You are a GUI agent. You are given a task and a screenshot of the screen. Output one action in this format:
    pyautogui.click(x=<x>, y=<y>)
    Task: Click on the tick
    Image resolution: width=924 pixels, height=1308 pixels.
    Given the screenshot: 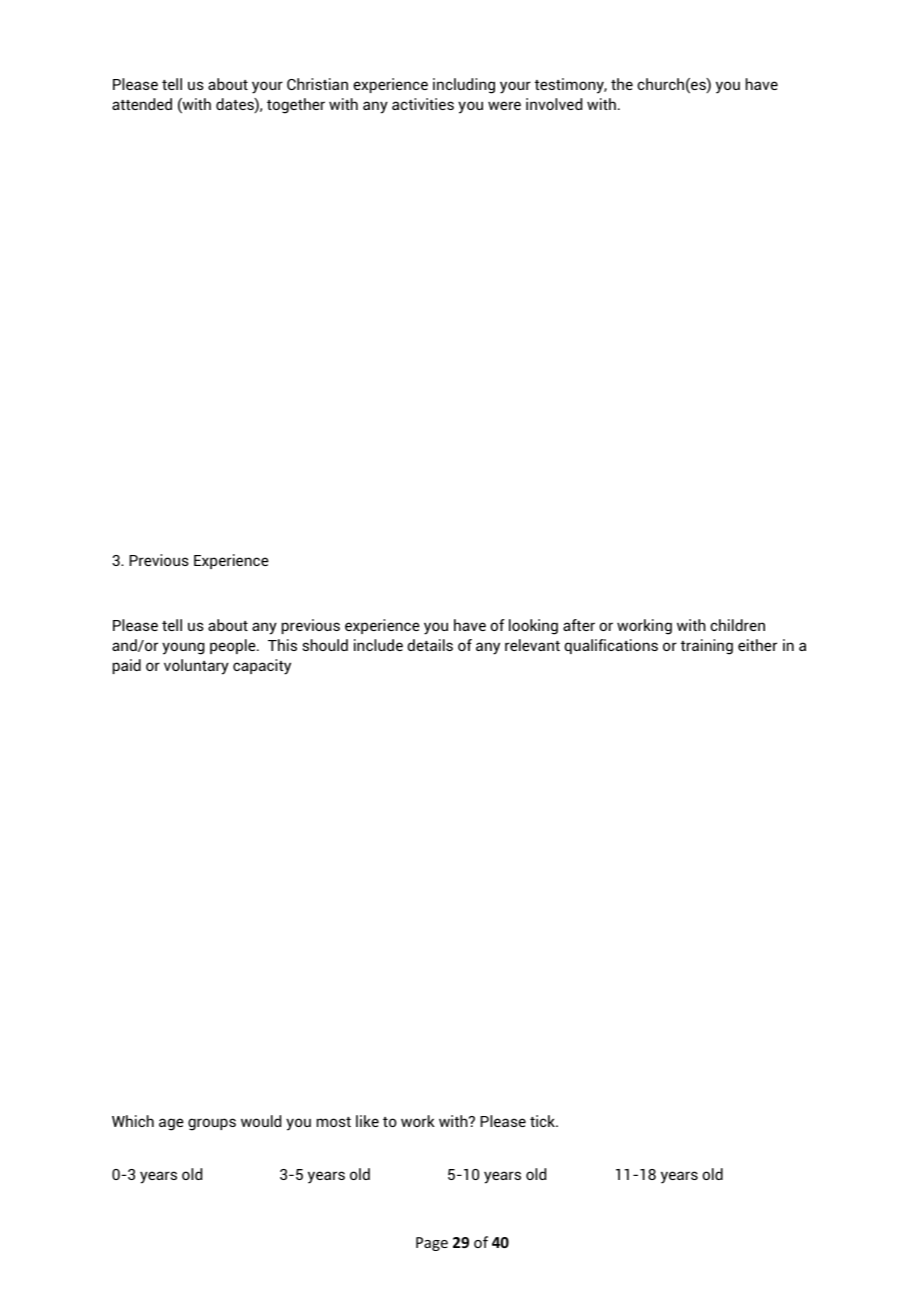 What is the action you would take?
    pyautogui.click(x=544, y=1121)
